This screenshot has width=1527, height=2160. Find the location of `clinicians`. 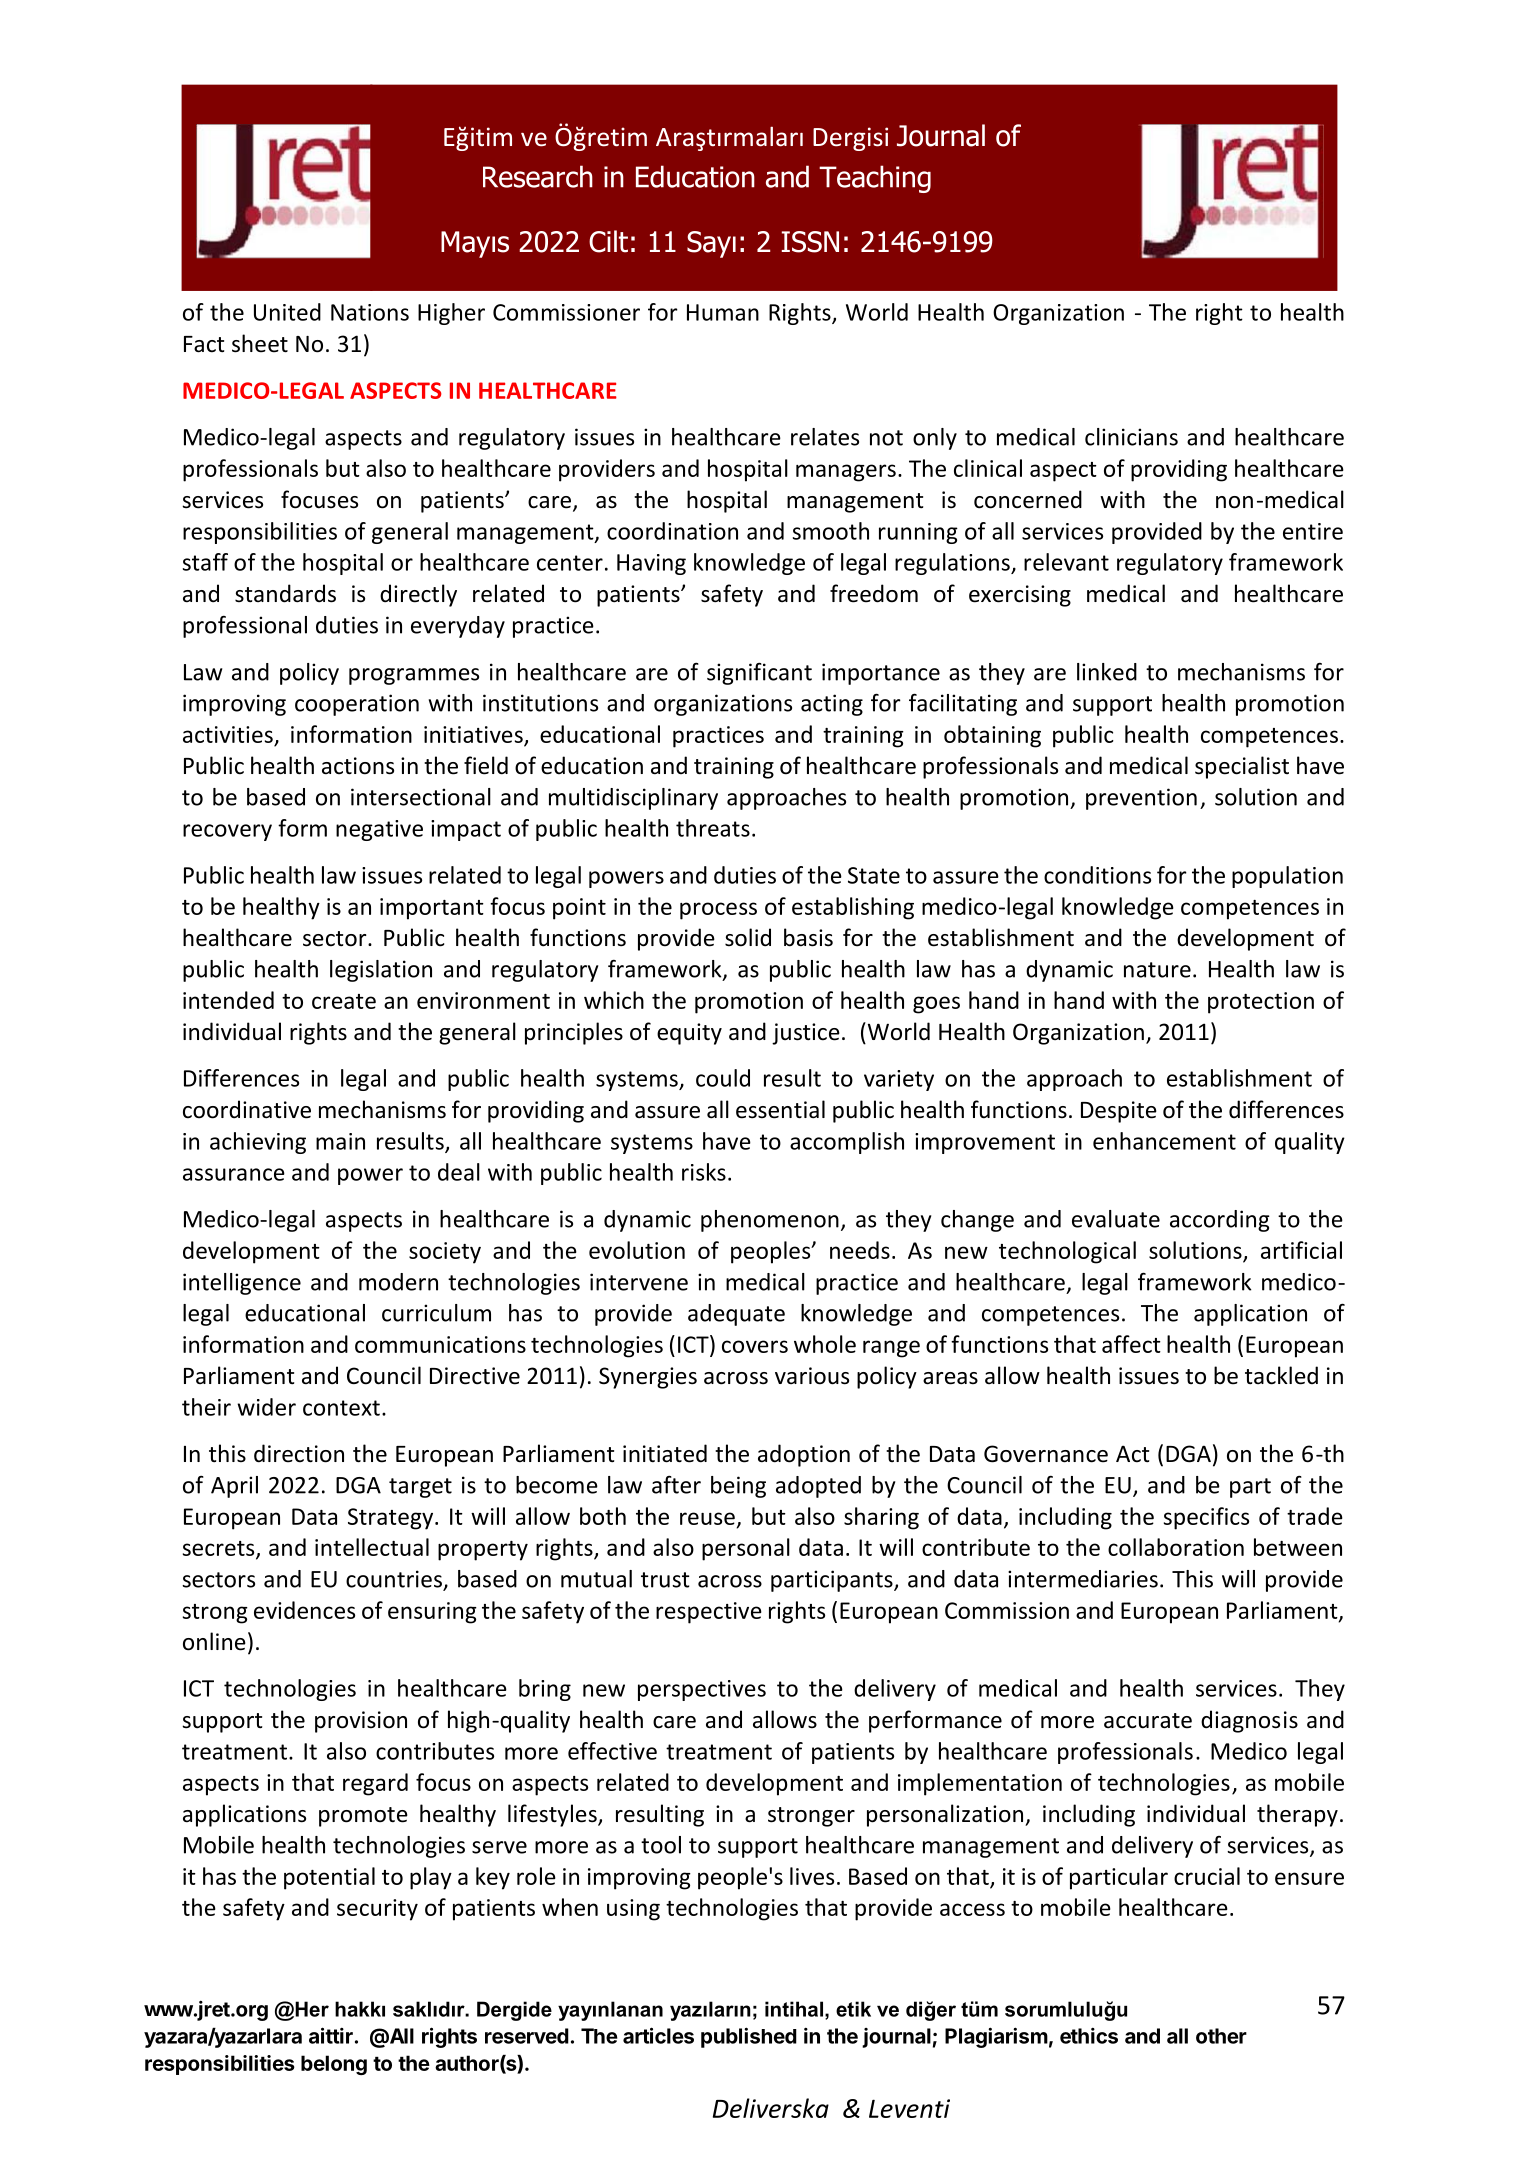

clinicians is located at coordinates (1131, 437).
